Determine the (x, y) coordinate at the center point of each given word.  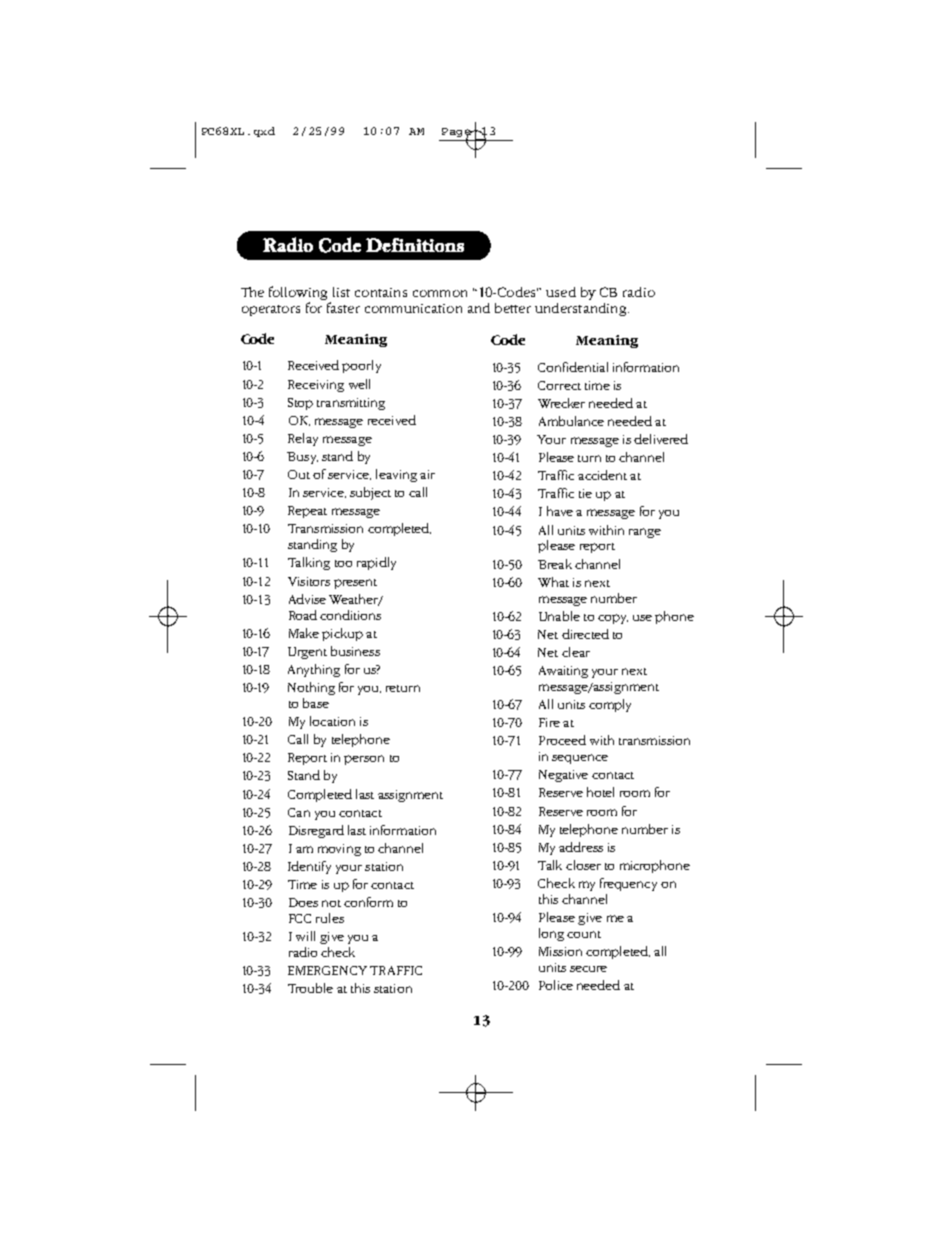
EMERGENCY (327, 970)
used (561, 292)
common (440, 293)
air (427, 474)
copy (613, 619)
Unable (559, 616)
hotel (600, 792)
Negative (563, 776)
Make (304, 633)
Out (299, 474)
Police (556, 985)
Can (299, 812)
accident (602, 475)
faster (343, 307)
